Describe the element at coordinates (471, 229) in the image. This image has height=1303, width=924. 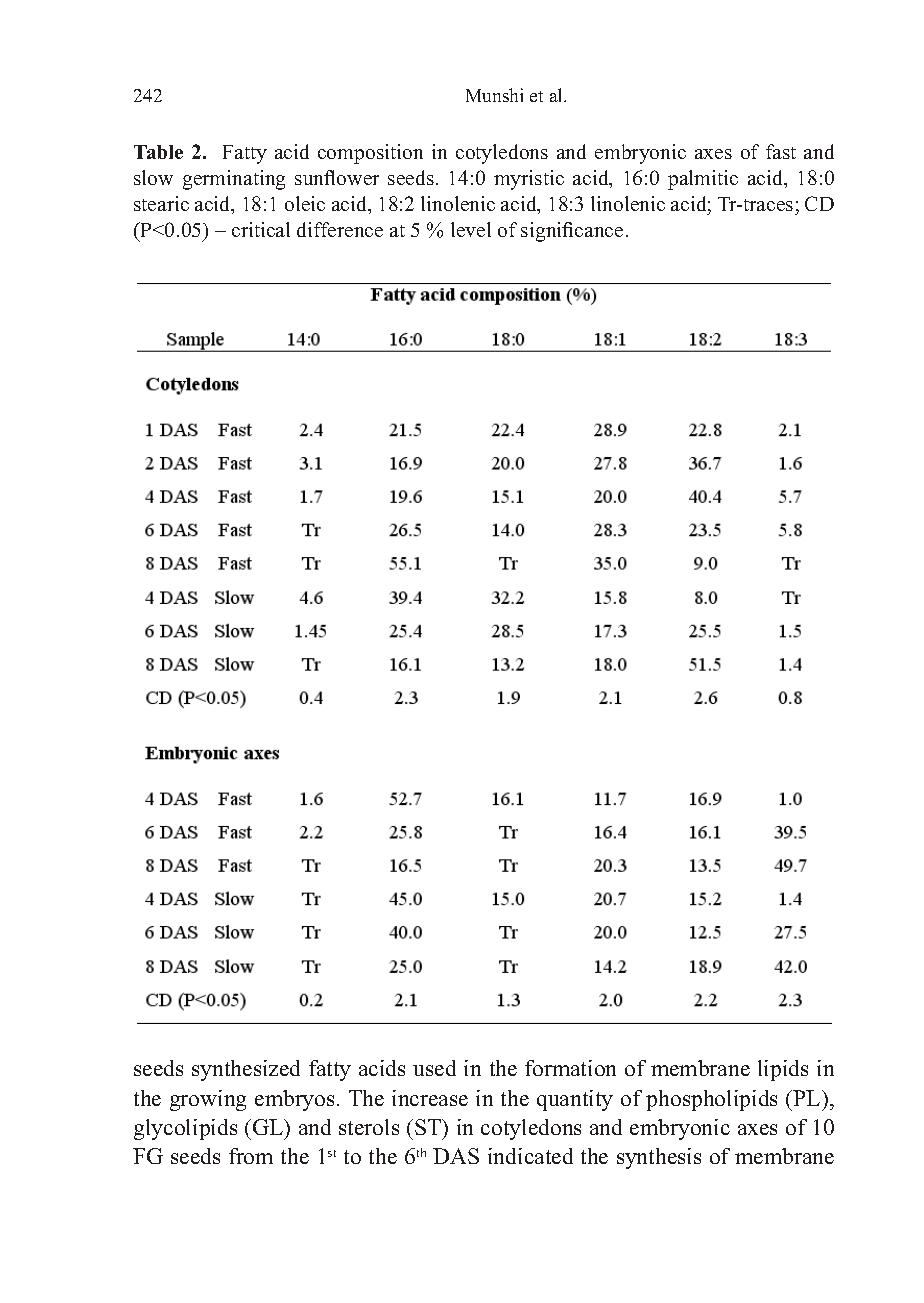
I see `level` at that location.
